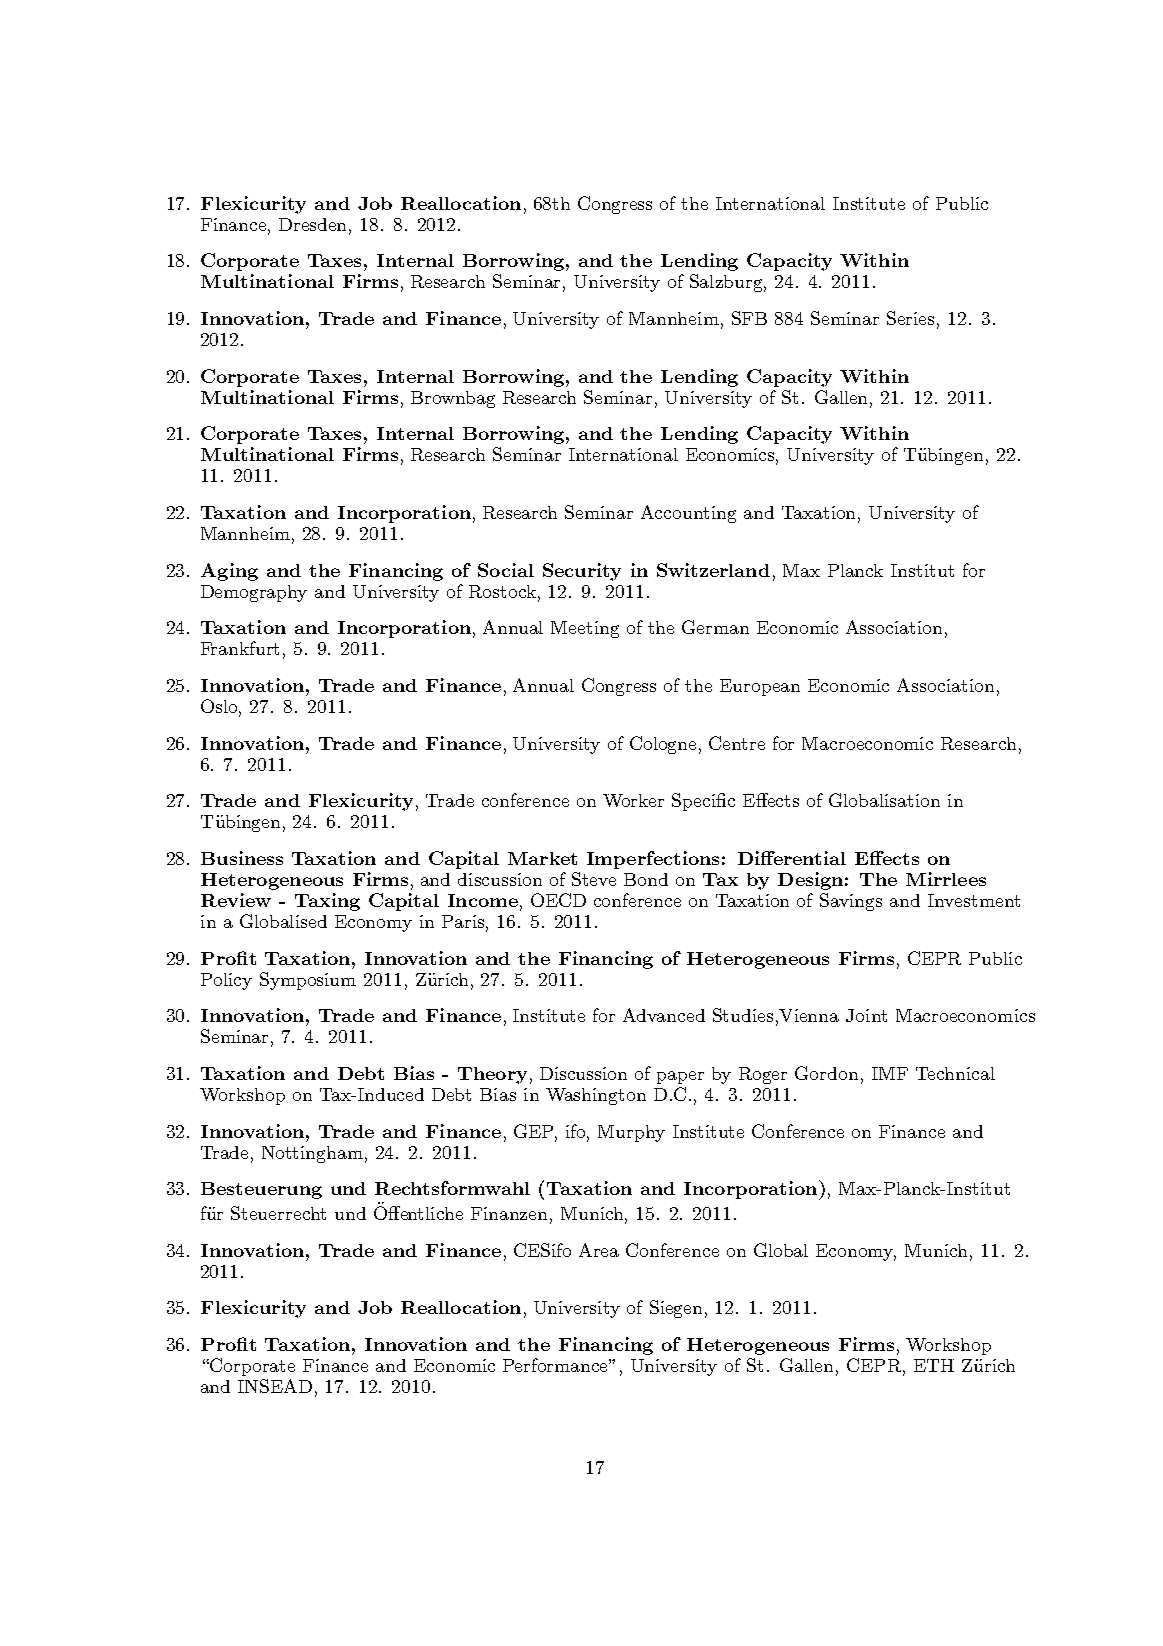 The image size is (1163, 1646). What do you see at coordinates (492, 1075) in the screenshot?
I see `Theory` at bounding box center [492, 1075].
